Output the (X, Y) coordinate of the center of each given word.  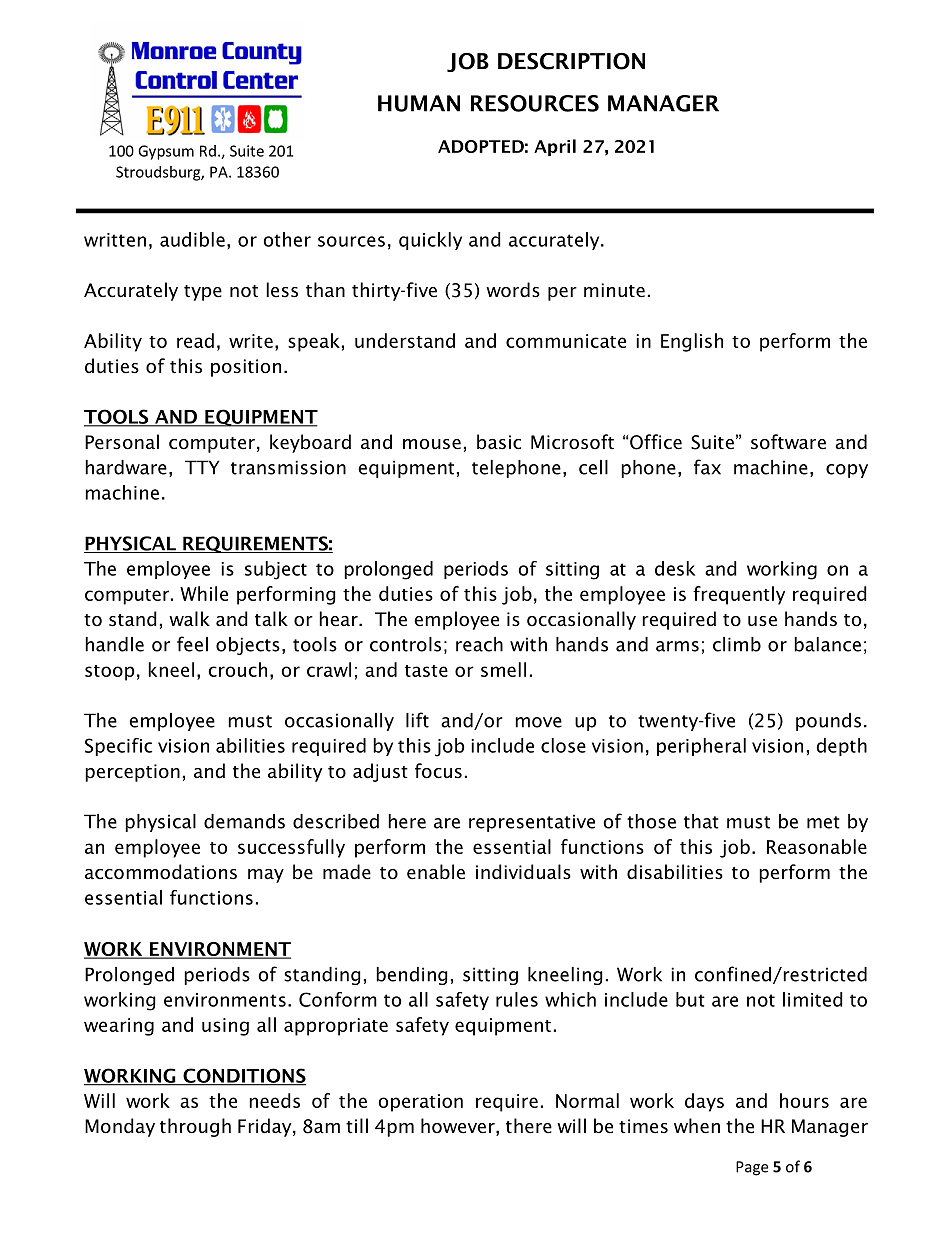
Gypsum (166, 152)
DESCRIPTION (571, 61)
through (195, 1127)
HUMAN (419, 103)
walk (189, 619)
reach (479, 644)
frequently (739, 595)
